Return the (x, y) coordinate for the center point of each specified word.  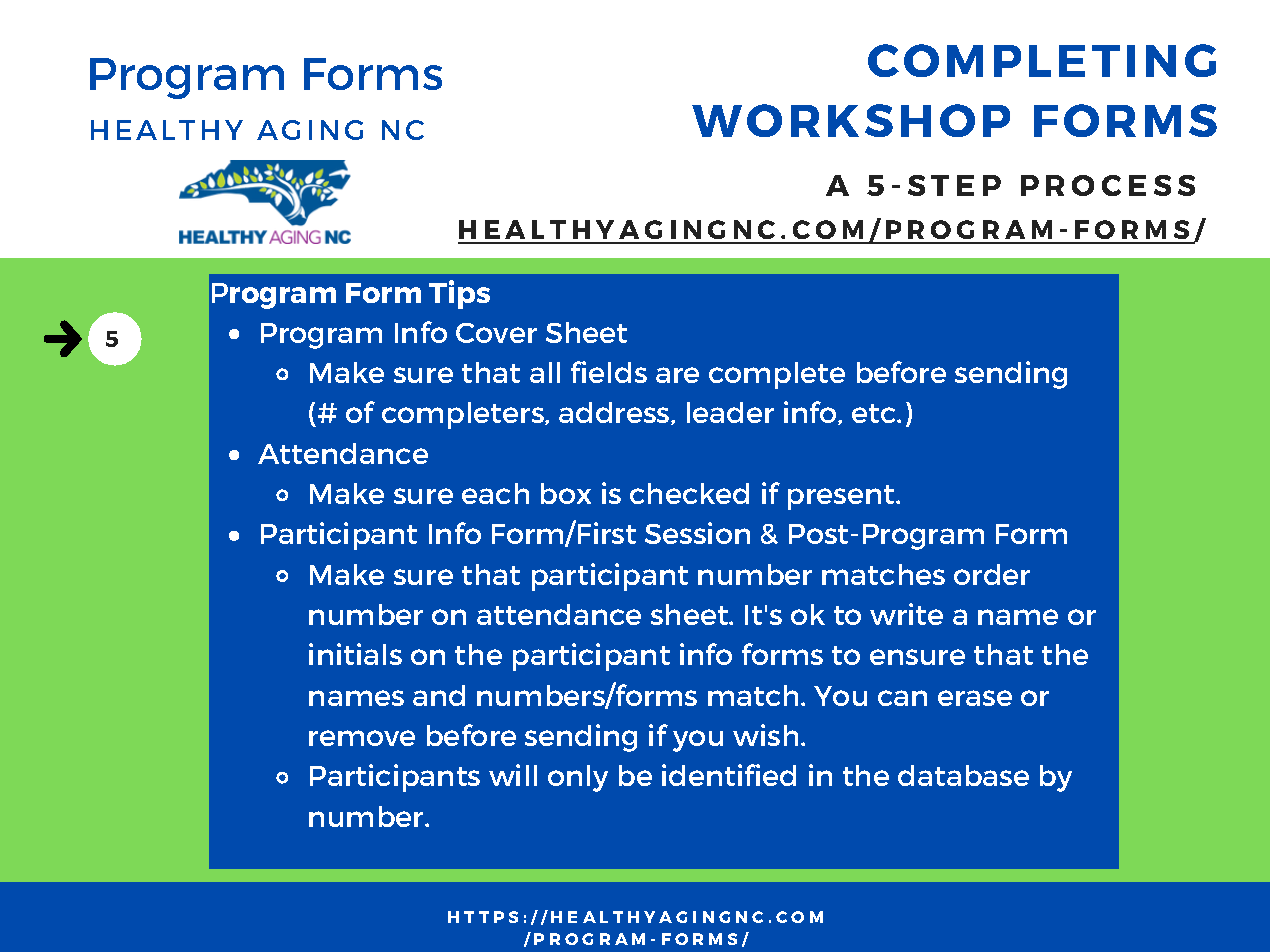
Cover (496, 333)
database (963, 775)
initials (355, 654)
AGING (310, 130)
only (578, 778)
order (992, 574)
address (615, 413)
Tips (459, 294)
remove (362, 738)
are (677, 375)
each (495, 493)
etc (875, 413)
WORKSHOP (851, 120)
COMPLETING (1042, 60)
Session (697, 533)
